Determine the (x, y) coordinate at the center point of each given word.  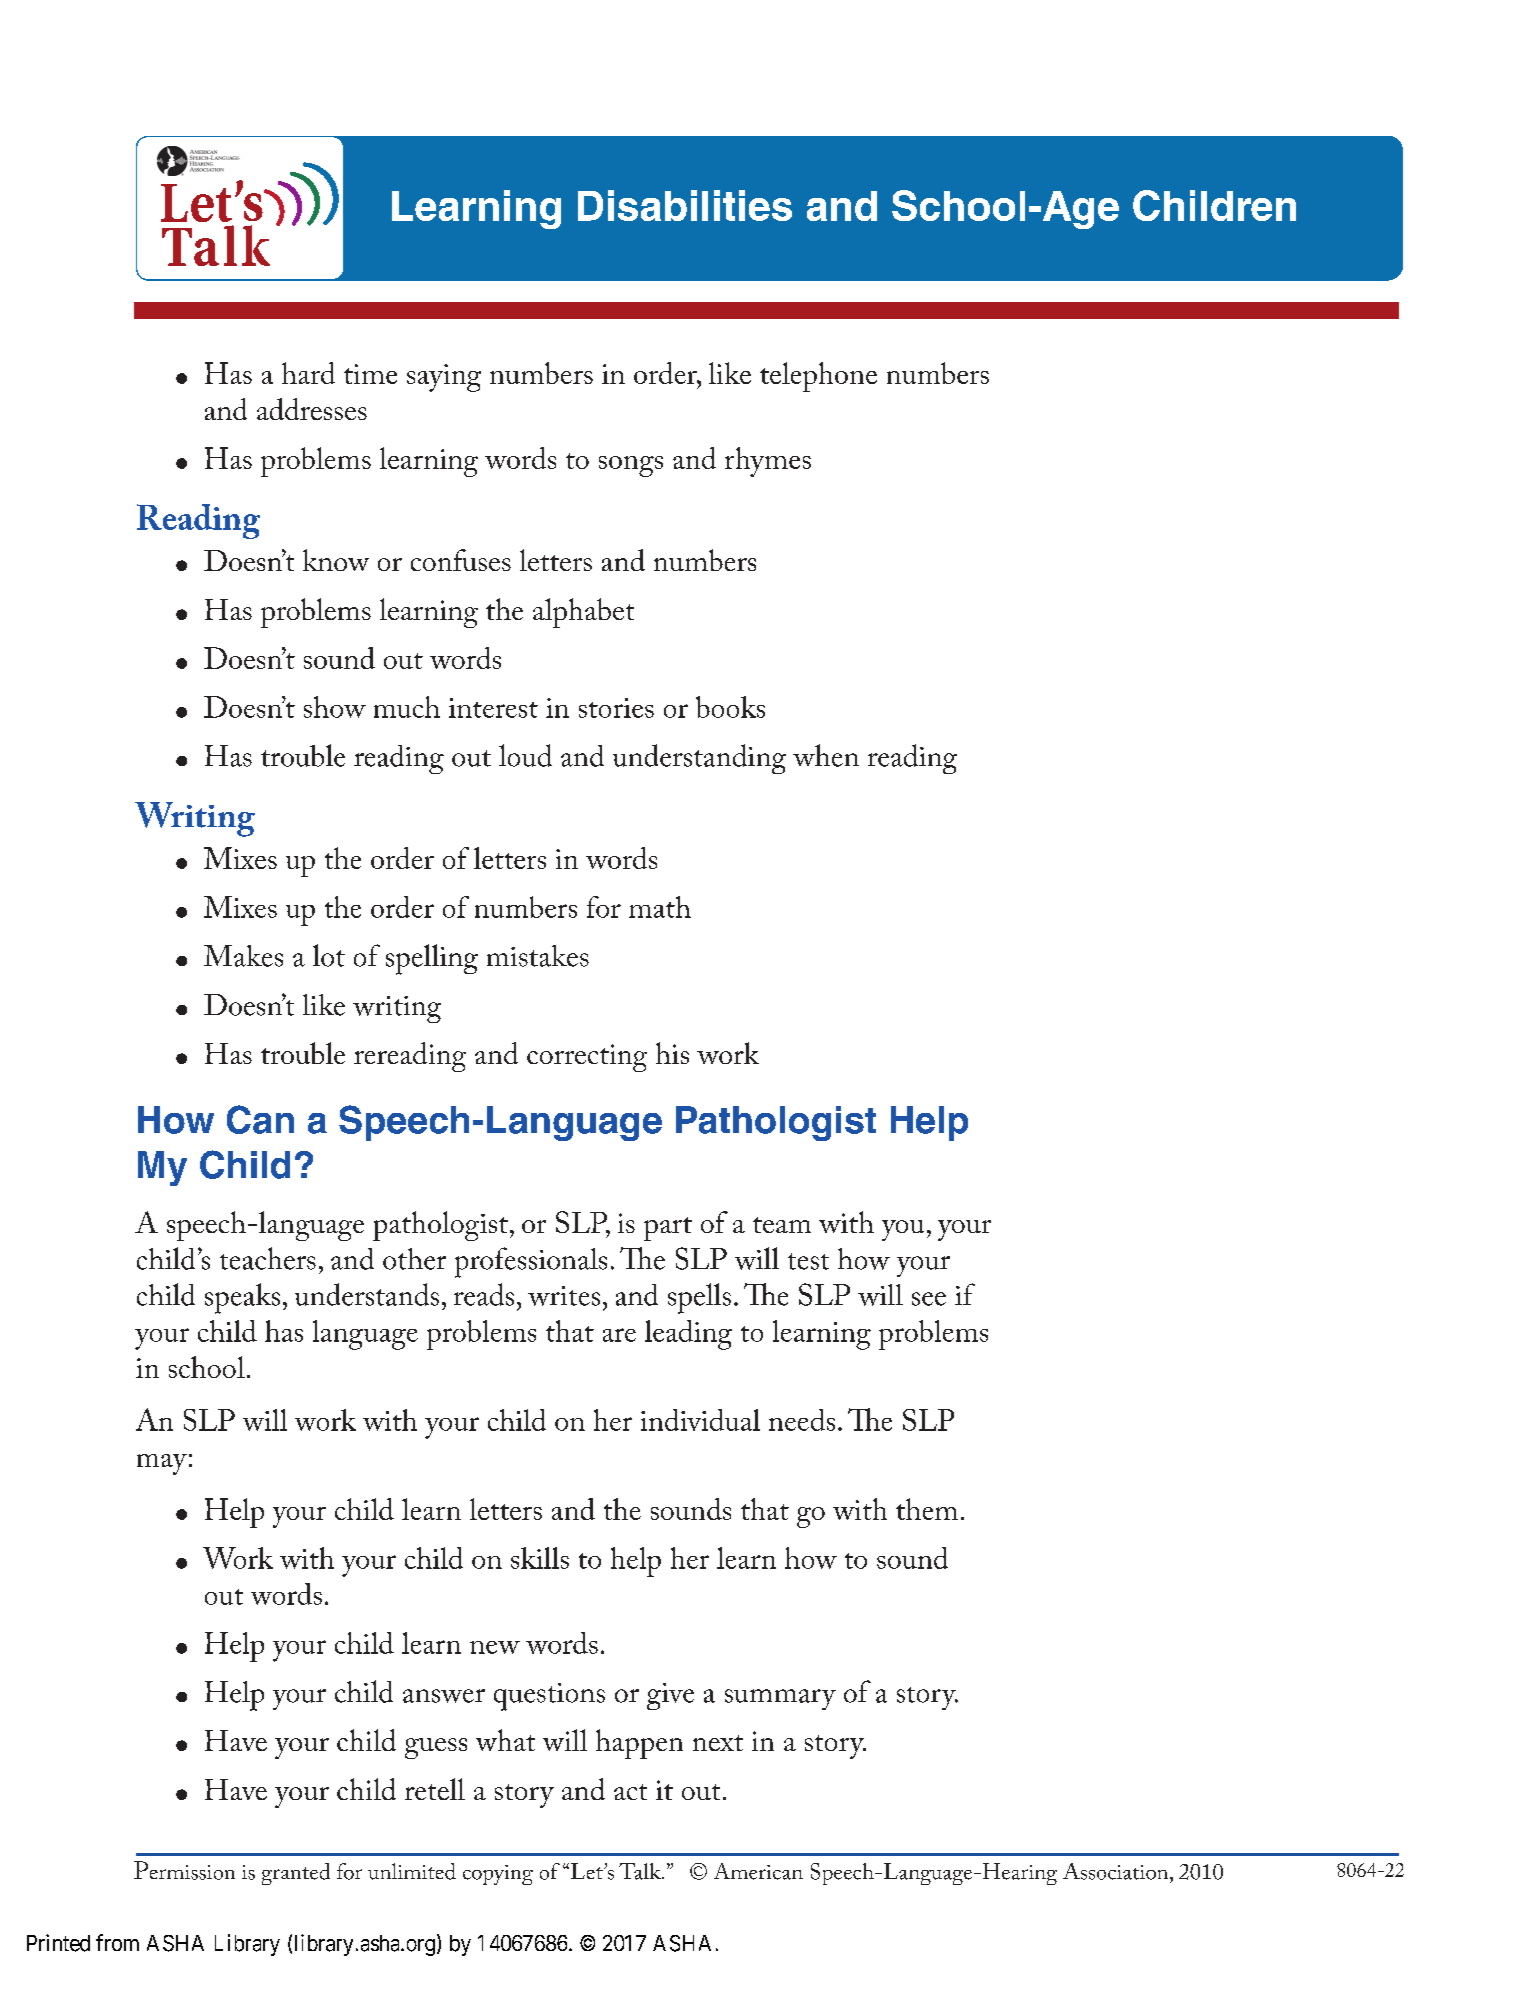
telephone (818, 377)
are (619, 1335)
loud (525, 755)
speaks (242, 1298)
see (929, 1299)
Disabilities (685, 205)
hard (308, 373)
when (826, 755)
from (117, 1942)
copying (498, 1875)
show (335, 707)
